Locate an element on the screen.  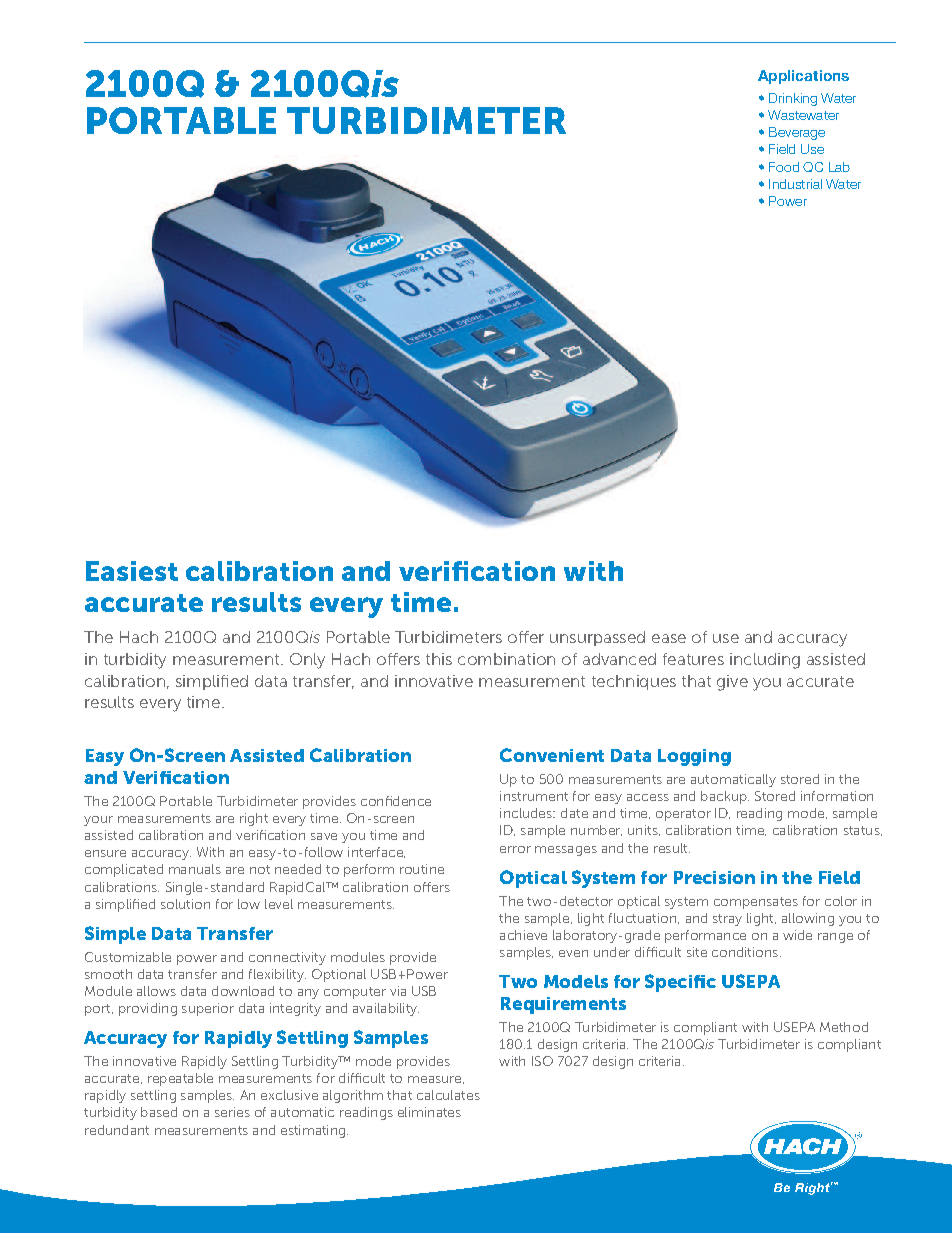
Beverage is located at coordinates (797, 133).
